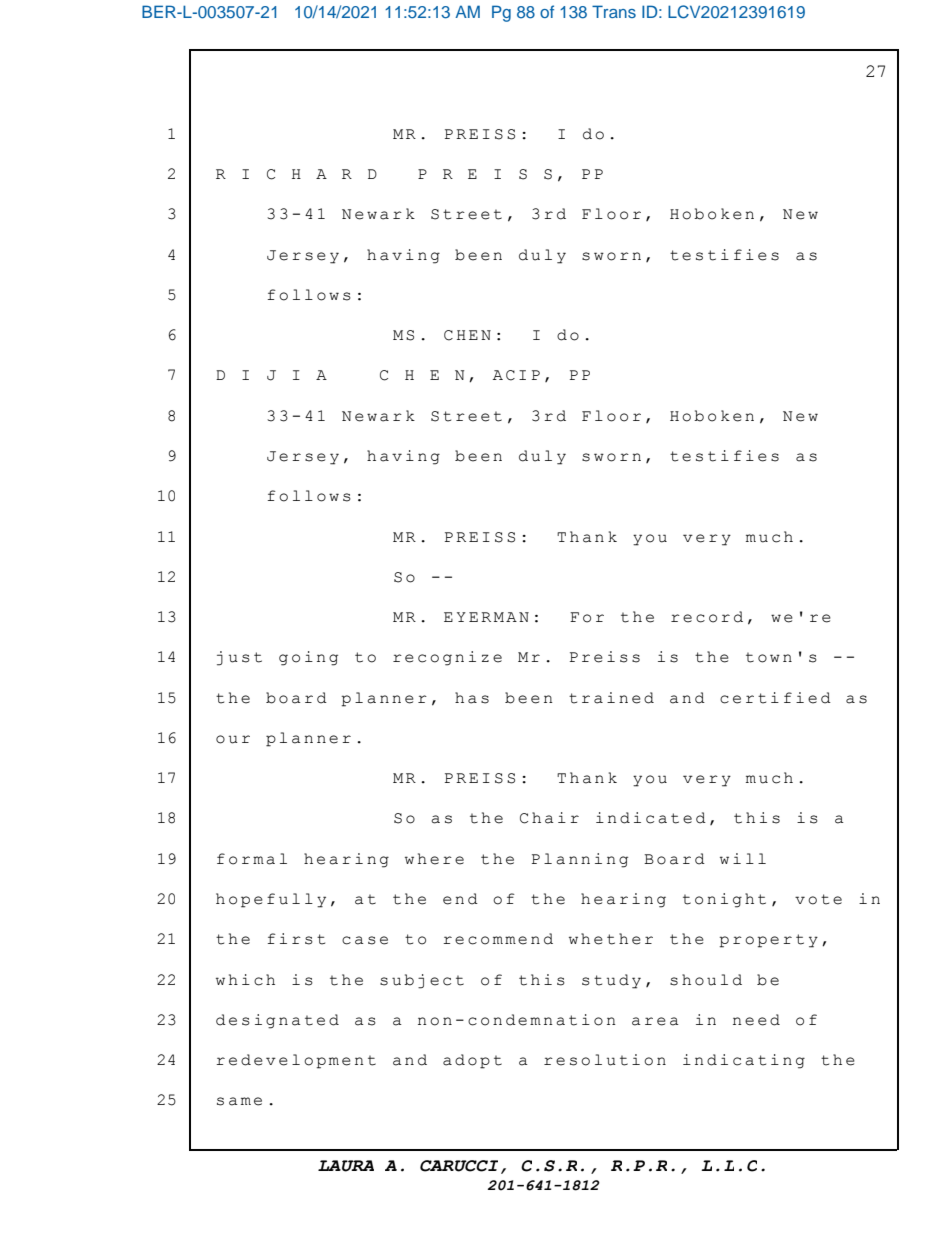 This screenshot has width=952, height=1233. Describe the element at coordinates (707, 617) in the screenshot. I see `record` at that location.
